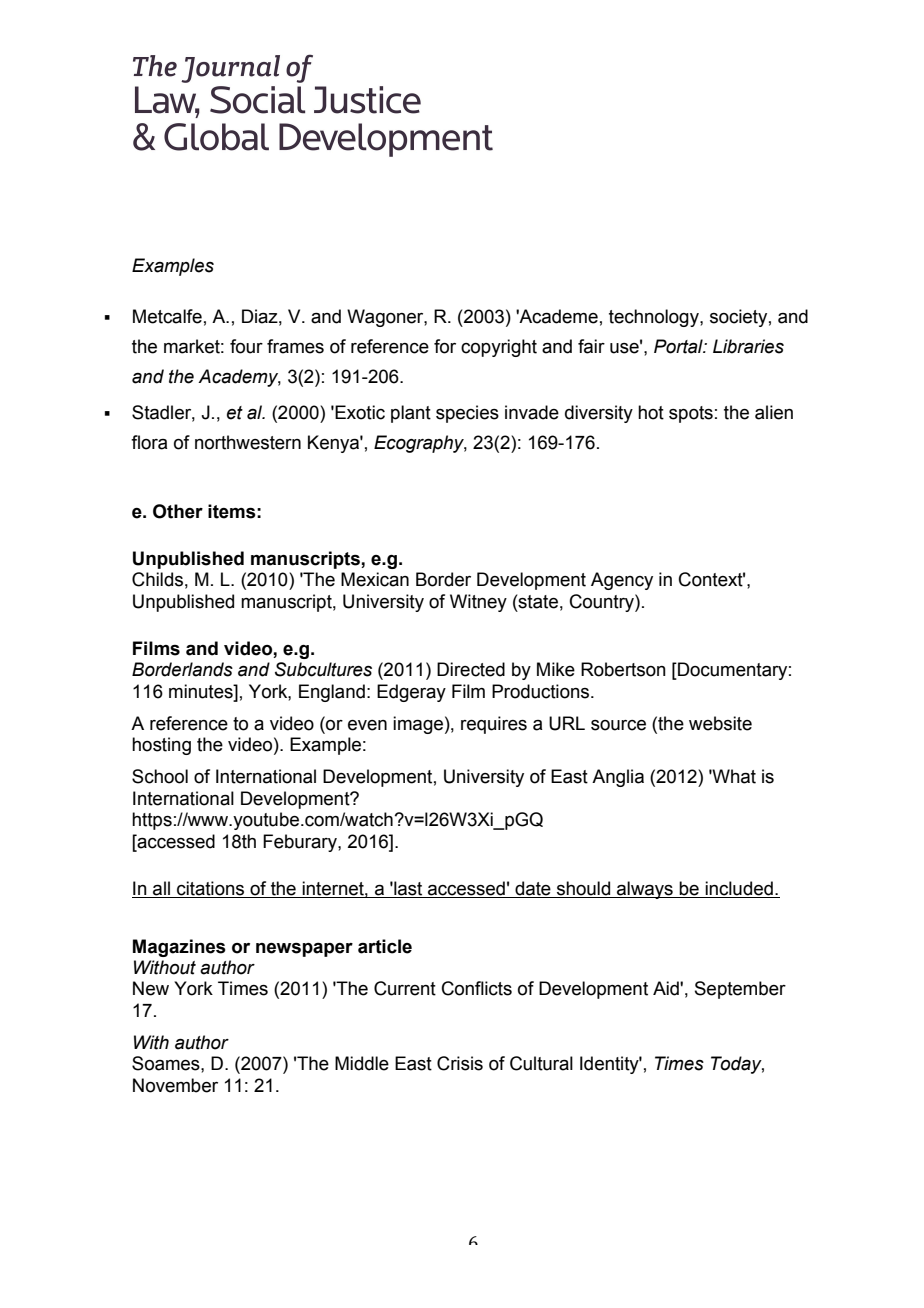  I want to click on Agency, so click(622, 581).
